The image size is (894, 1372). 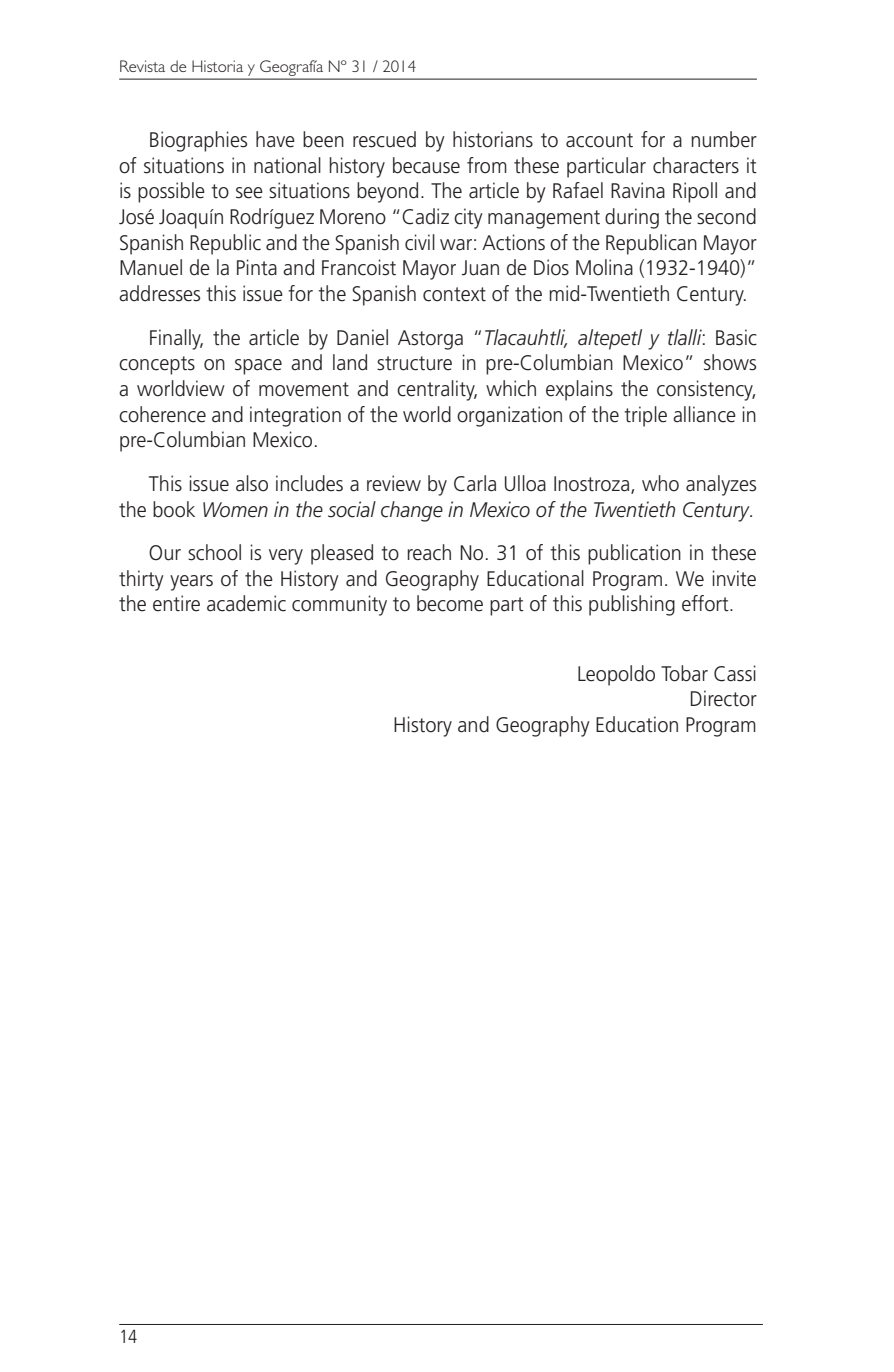 I want to click on number, so click(x=724, y=139).
